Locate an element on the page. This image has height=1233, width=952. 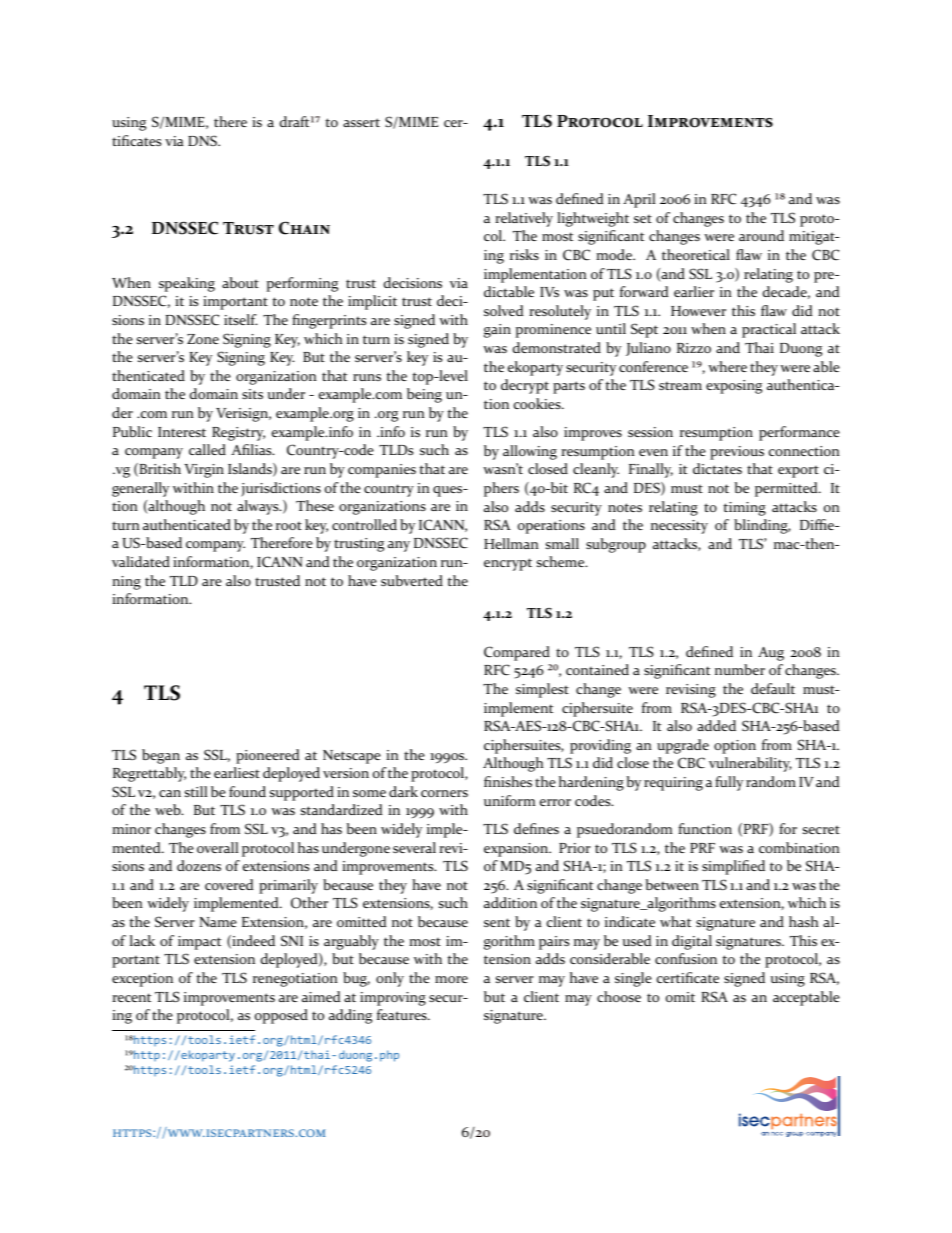
impact is located at coordinates (199, 943).
